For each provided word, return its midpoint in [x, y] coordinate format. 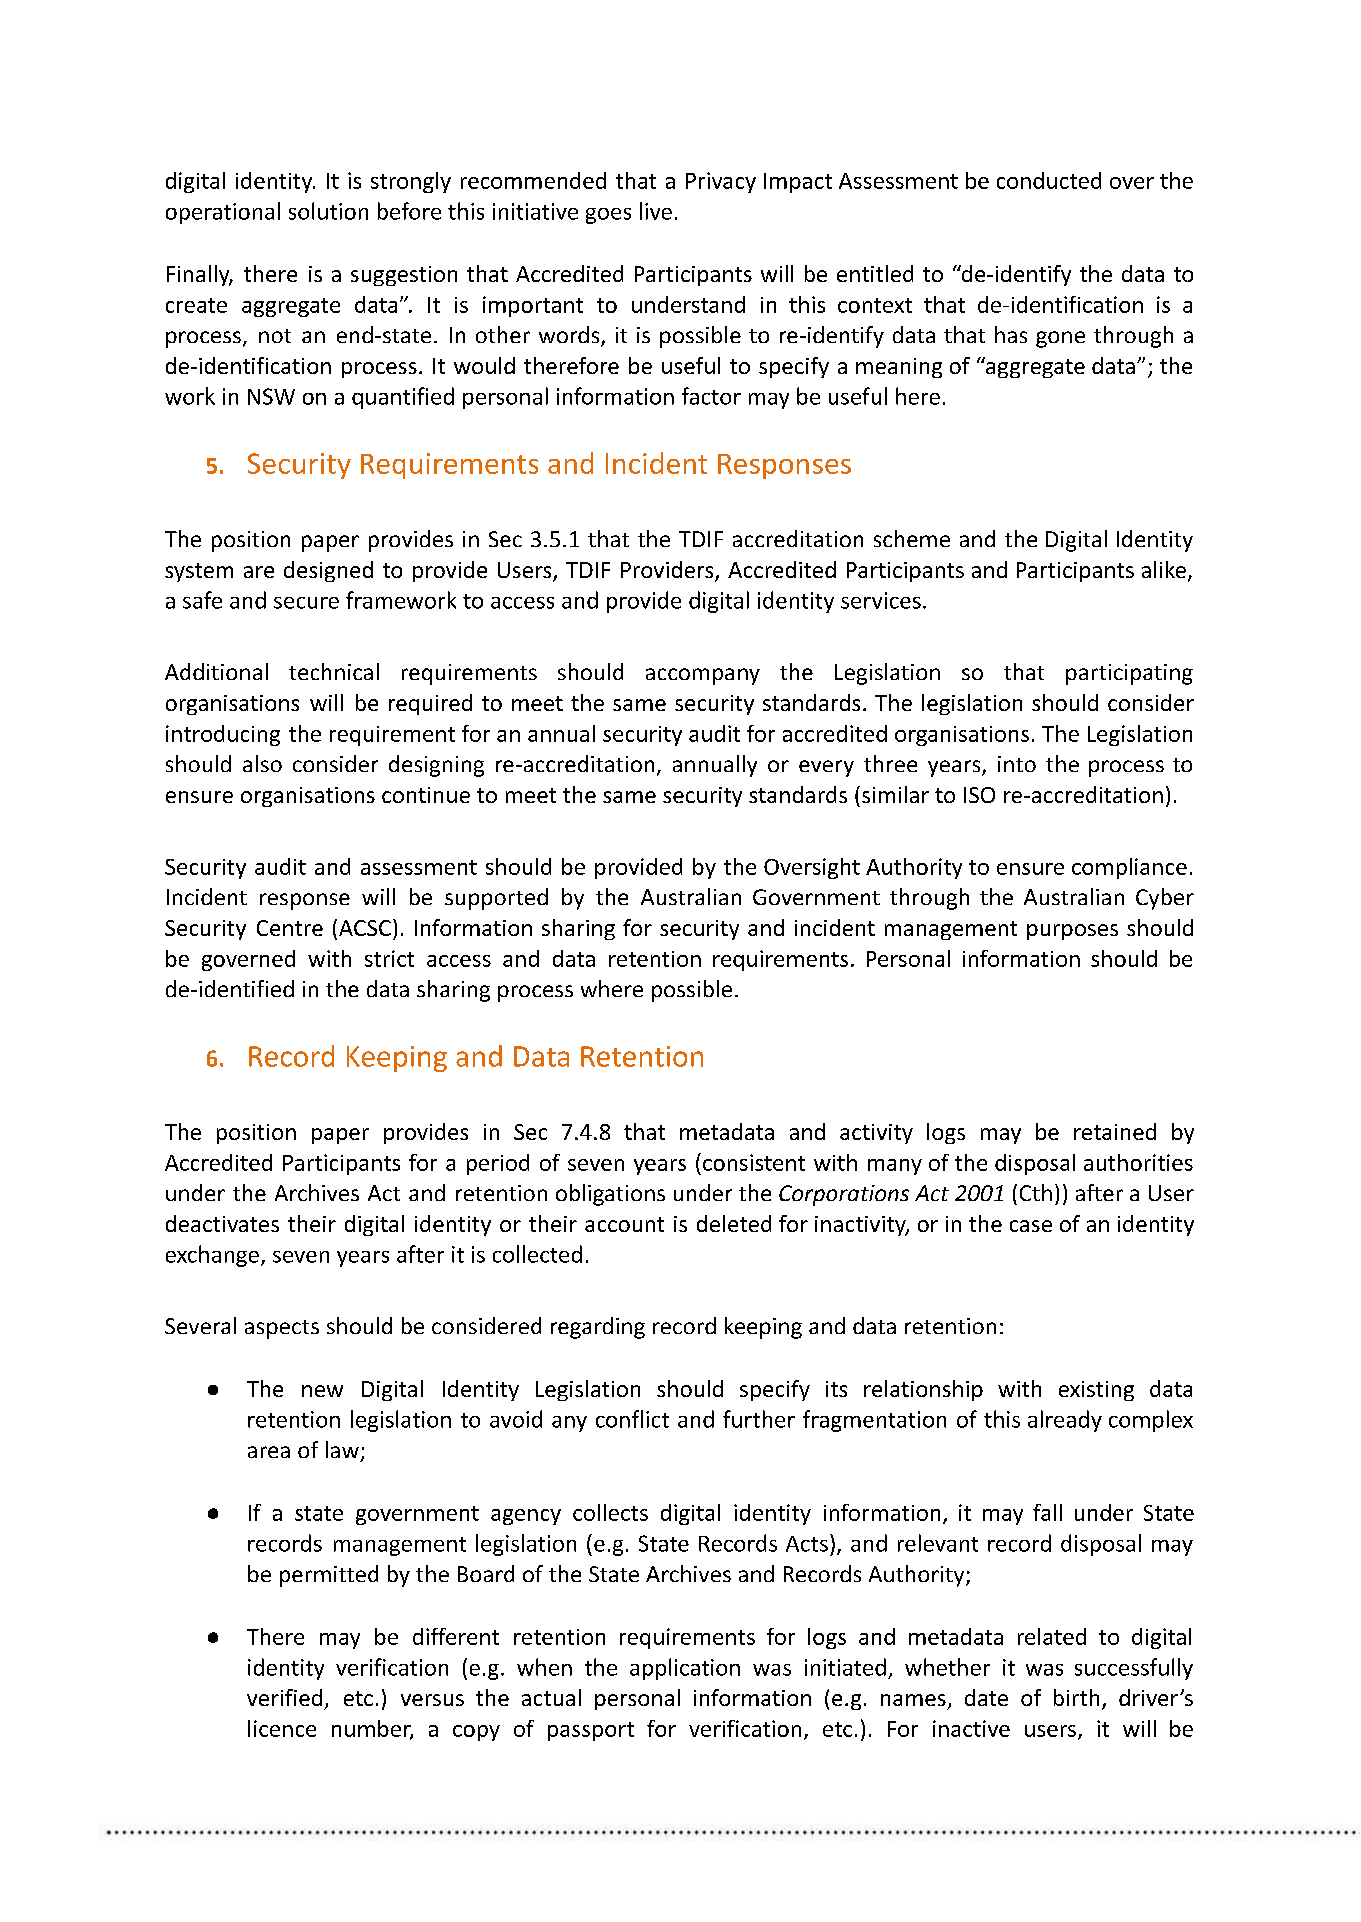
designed [328, 571]
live [656, 211]
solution [328, 211]
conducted [1049, 180]
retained [1115, 1131]
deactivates [222, 1223]
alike [1164, 569]
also [262, 763]
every [826, 768]
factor [711, 396]
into [1017, 764]
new [322, 1391]
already [1065, 1421]
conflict [632, 1419]
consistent [754, 1162]
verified [284, 1697]
